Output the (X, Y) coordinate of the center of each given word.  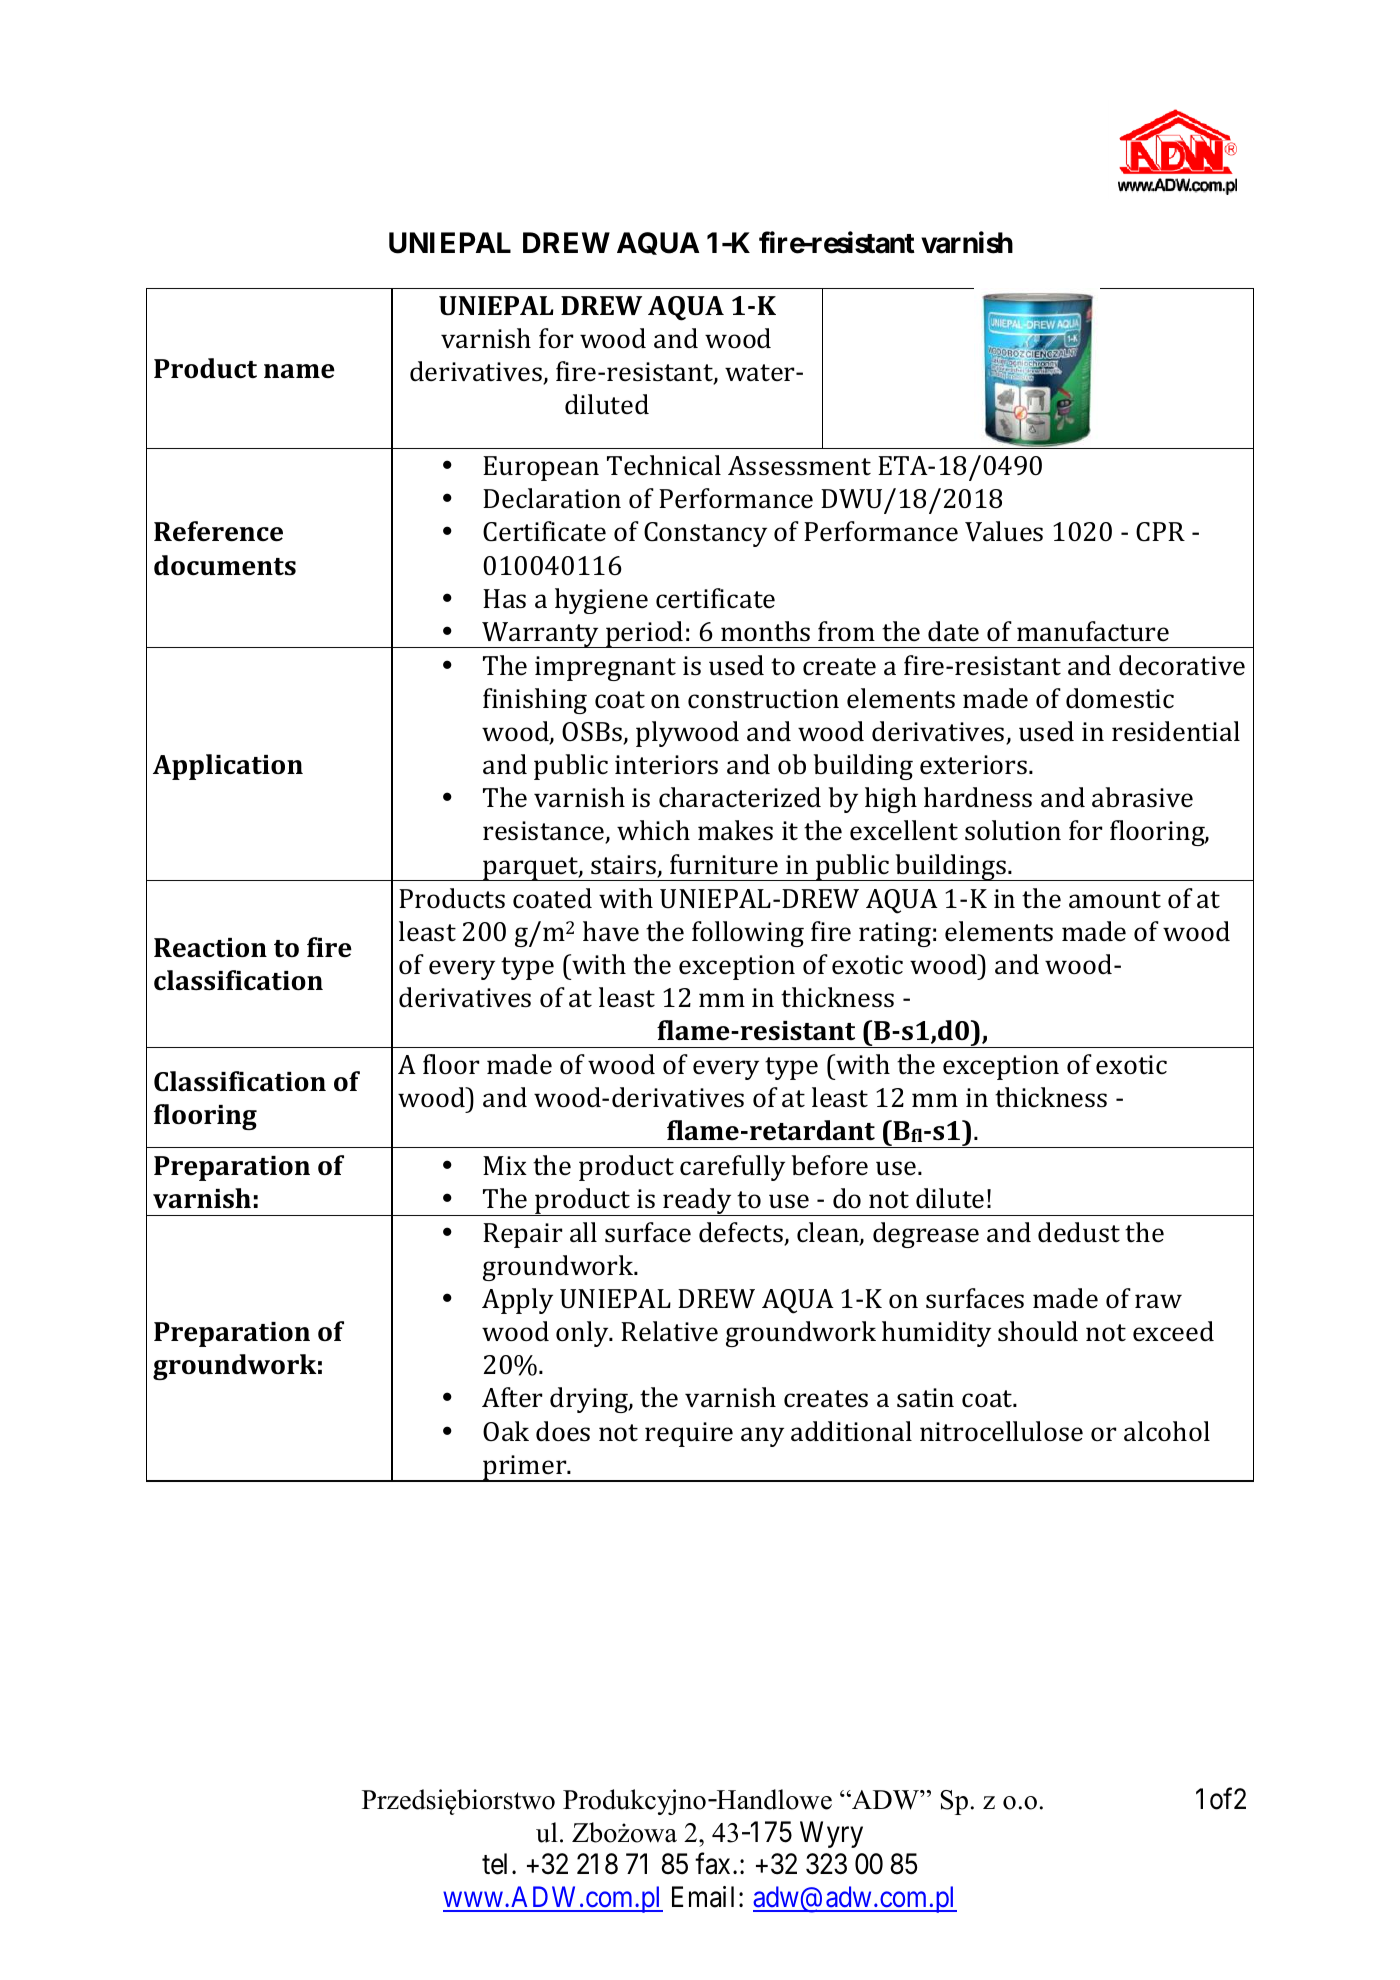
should (1038, 1331)
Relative (669, 1331)
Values (1004, 531)
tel (494, 1864)
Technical (664, 465)
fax (712, 1864)
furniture (724, 864)
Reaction (210, 948)
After (512, 1397)
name (299, 371)
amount (1115, 900)
